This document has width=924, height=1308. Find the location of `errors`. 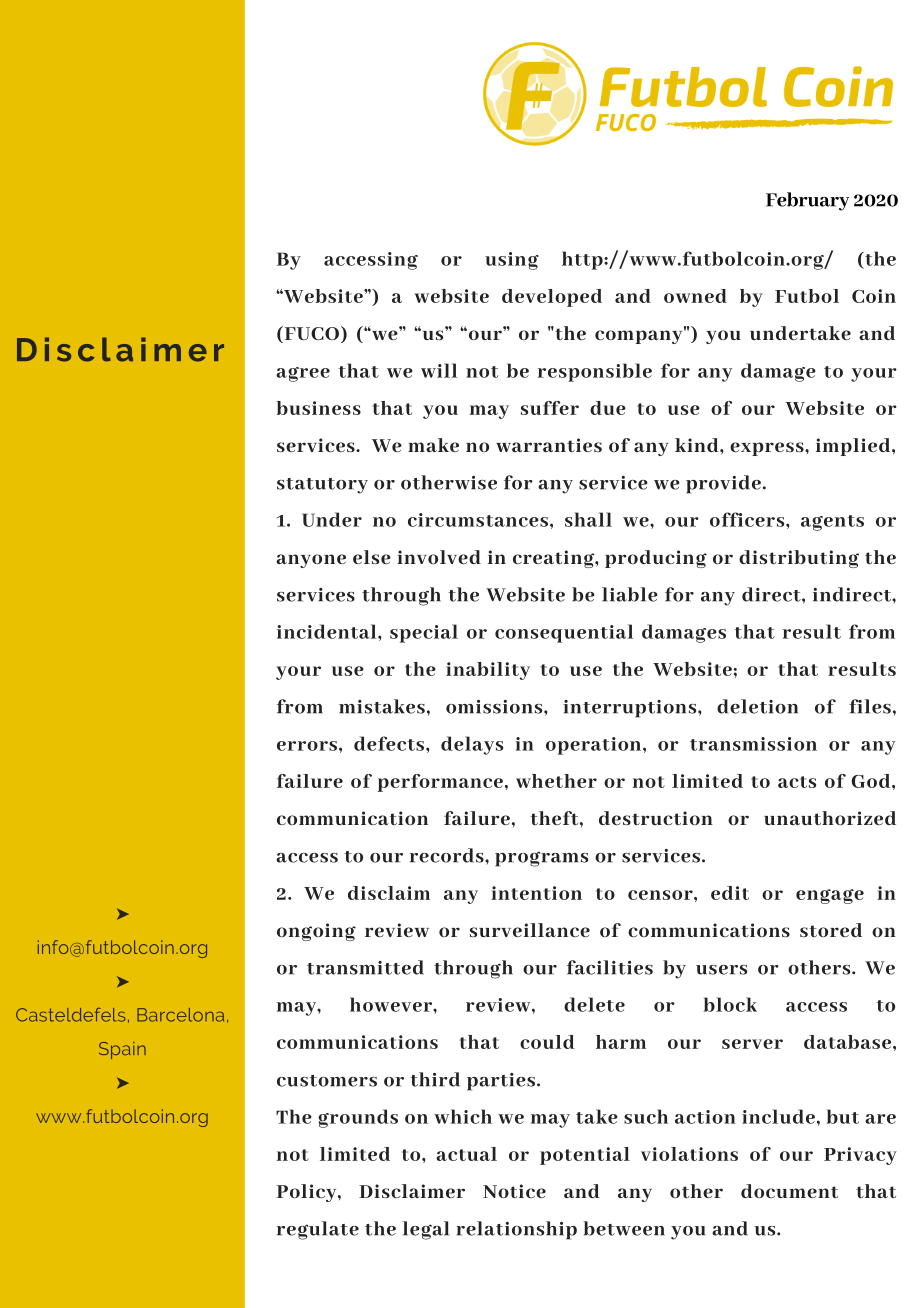

errors is located at coordinates (307, 746).
